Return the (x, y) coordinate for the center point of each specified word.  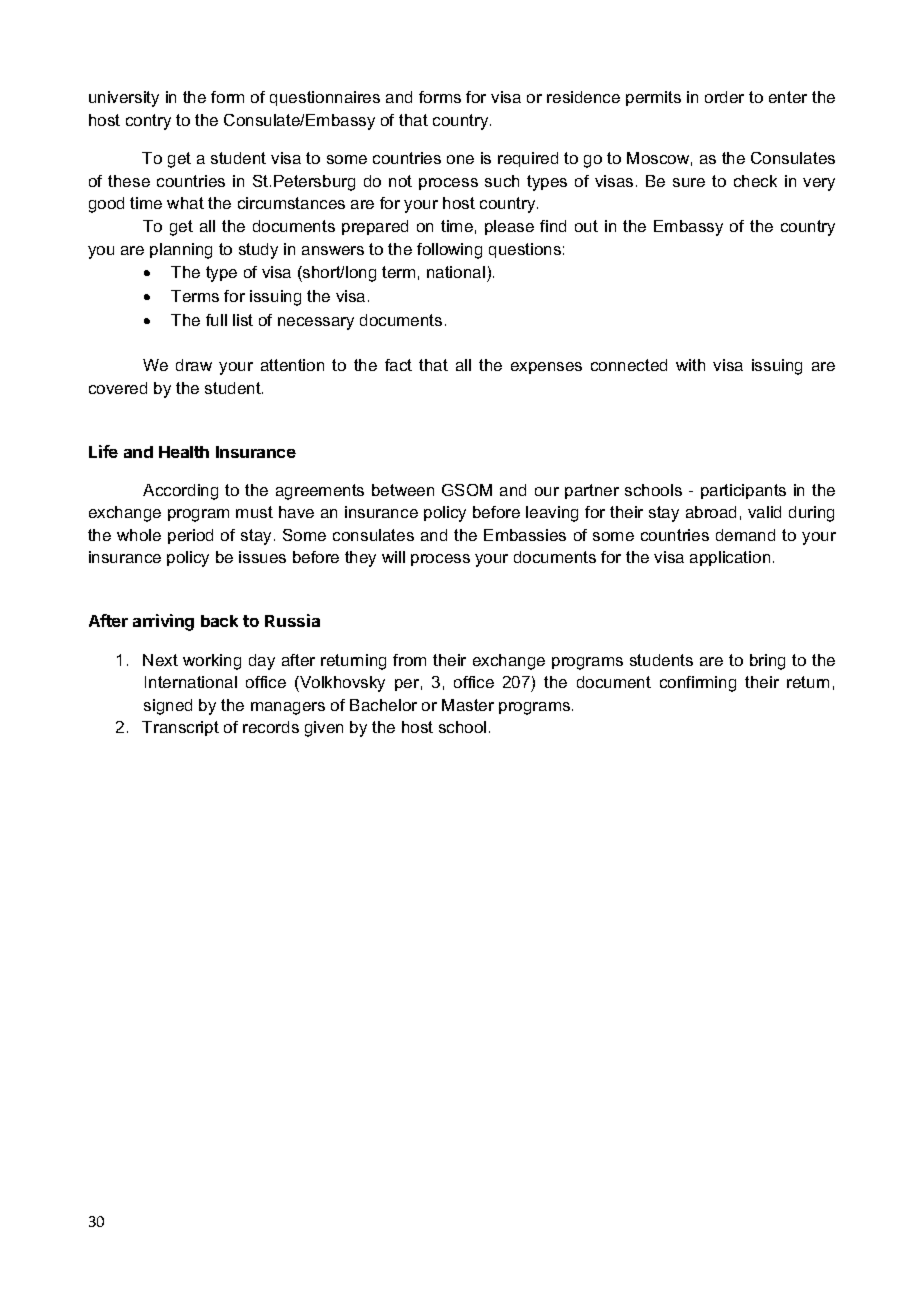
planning (181, 251)
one (460, 159)
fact (398, 365)
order (724, 97)
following (449, 251)
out (586, 226)
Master (468, 705)
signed (168, 707)
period (190, 536)
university (124, 99)
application (730, 558)
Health (184, 452)
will (393, 557)
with (690, 365)
